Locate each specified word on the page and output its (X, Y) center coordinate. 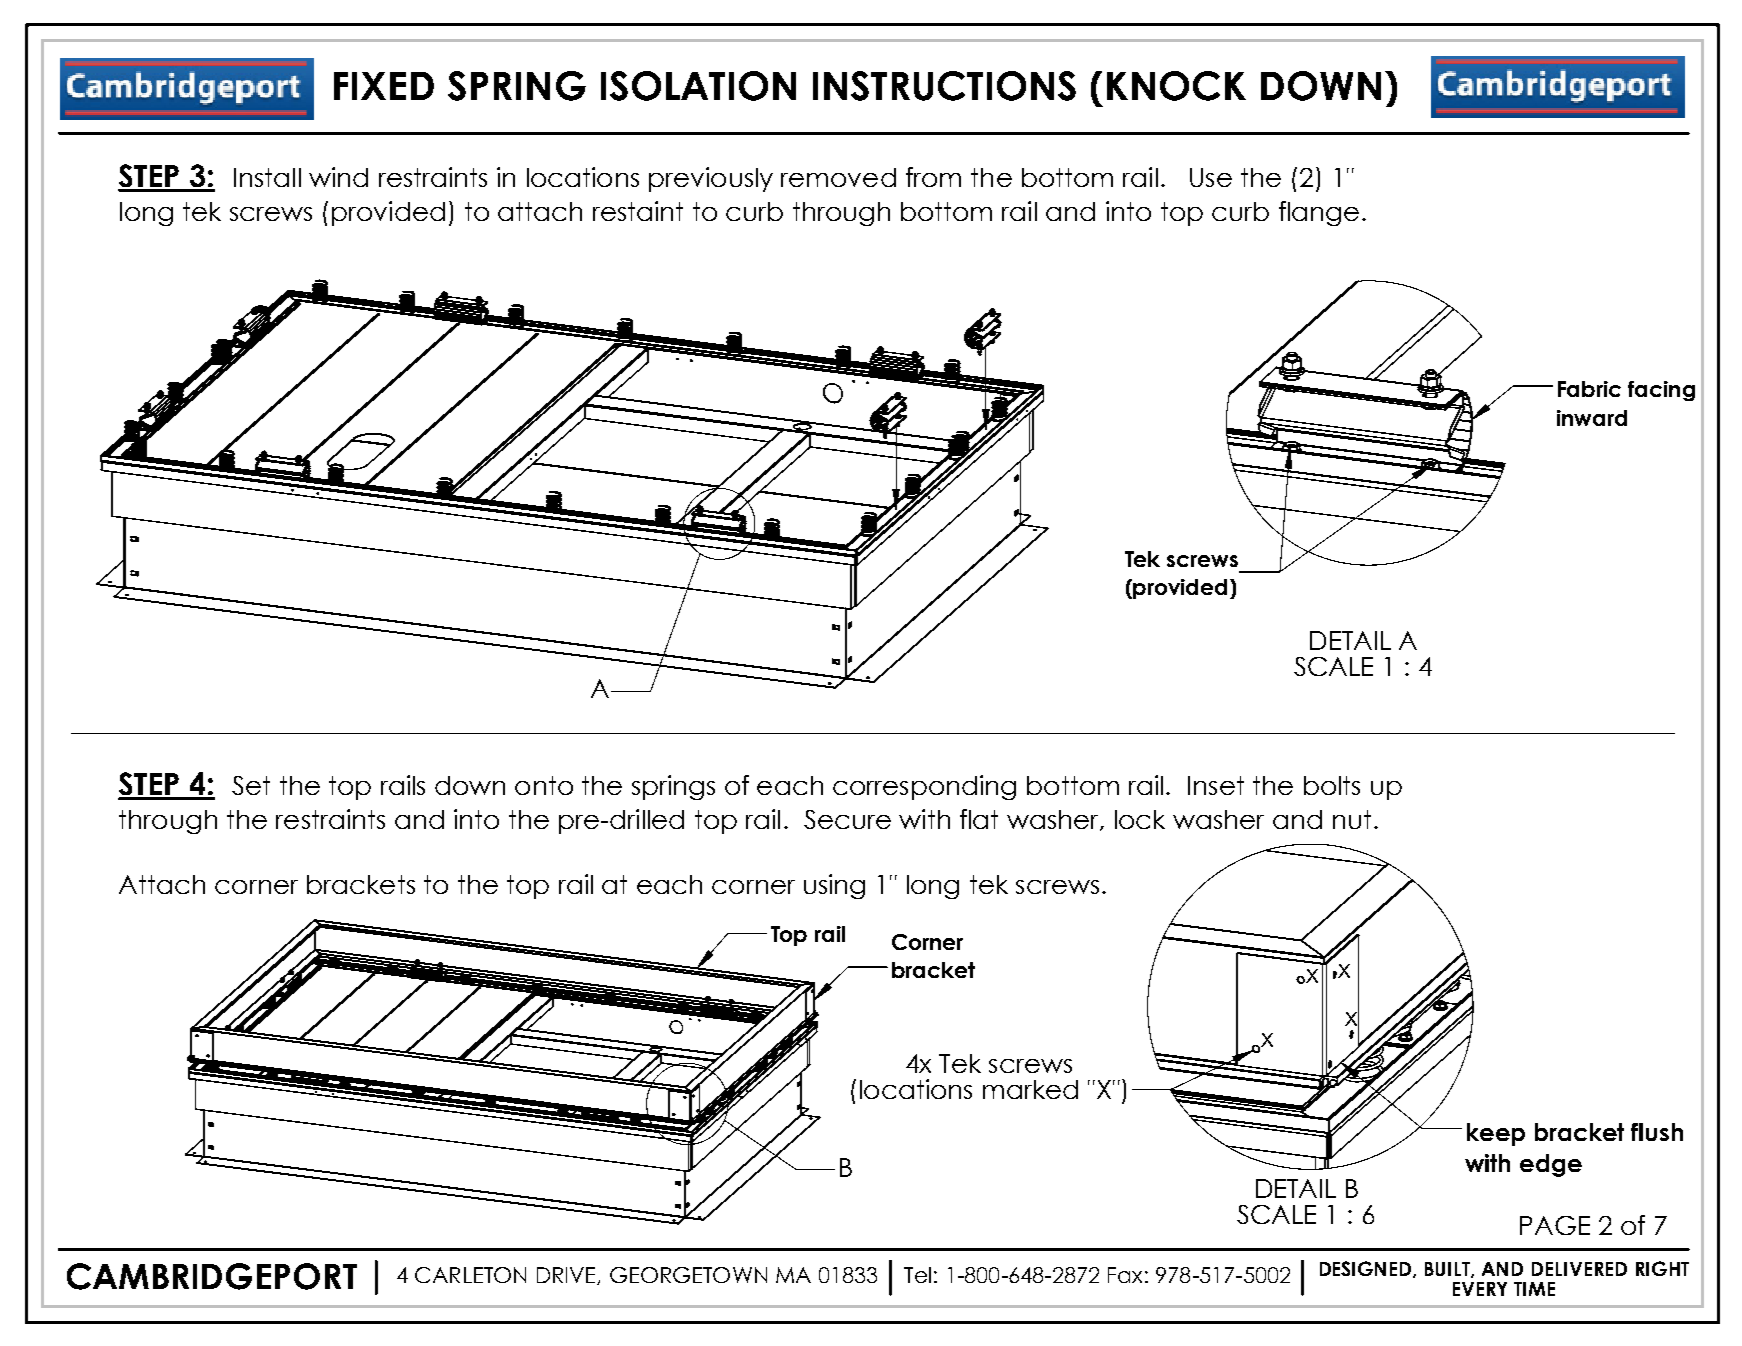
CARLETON (470, 1275)
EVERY (1480, 1289)
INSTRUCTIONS (944, 86)
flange (1319, 213)
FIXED (384, 86)
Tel (917, 1275)
